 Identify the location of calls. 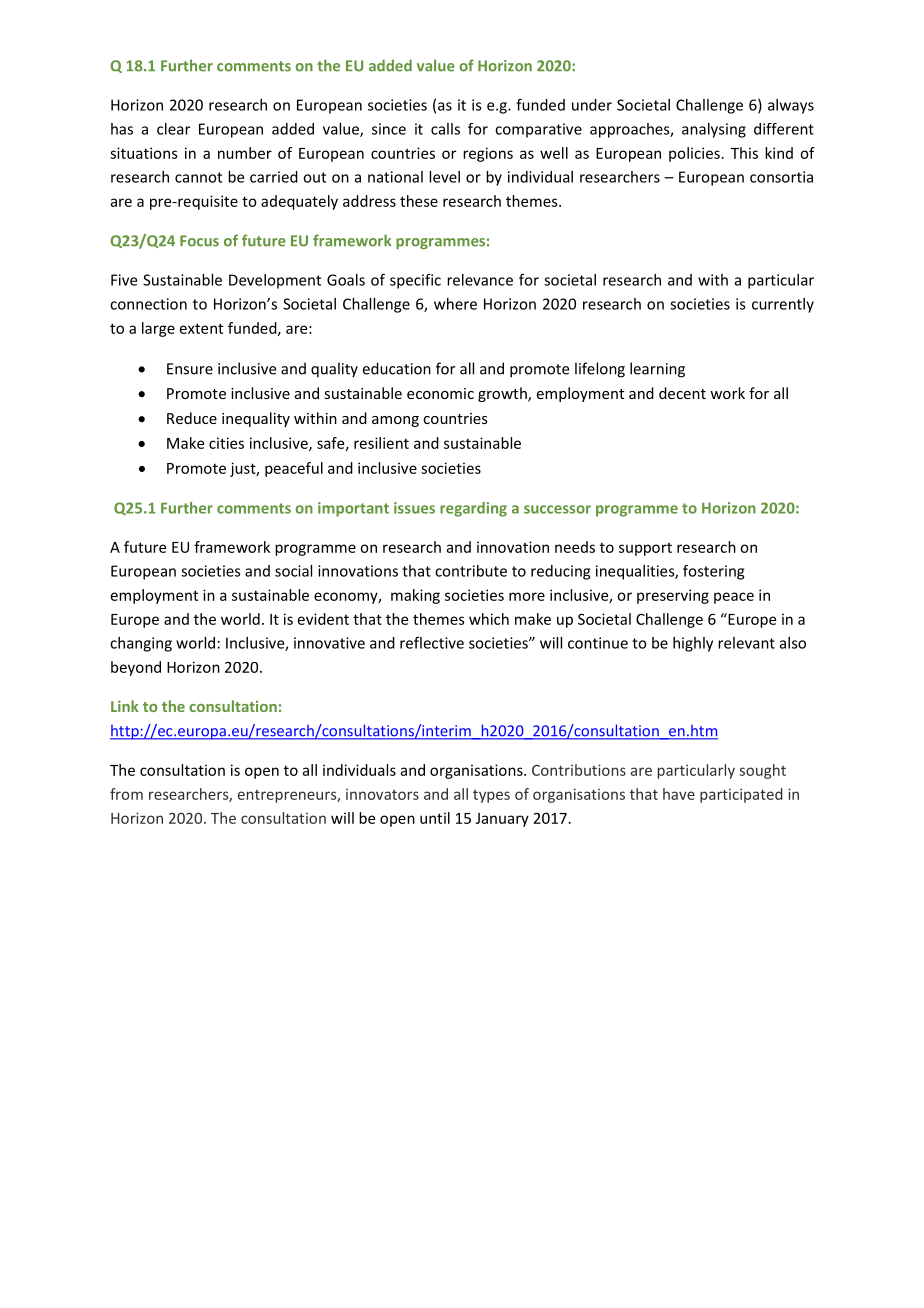
(445, 129).
